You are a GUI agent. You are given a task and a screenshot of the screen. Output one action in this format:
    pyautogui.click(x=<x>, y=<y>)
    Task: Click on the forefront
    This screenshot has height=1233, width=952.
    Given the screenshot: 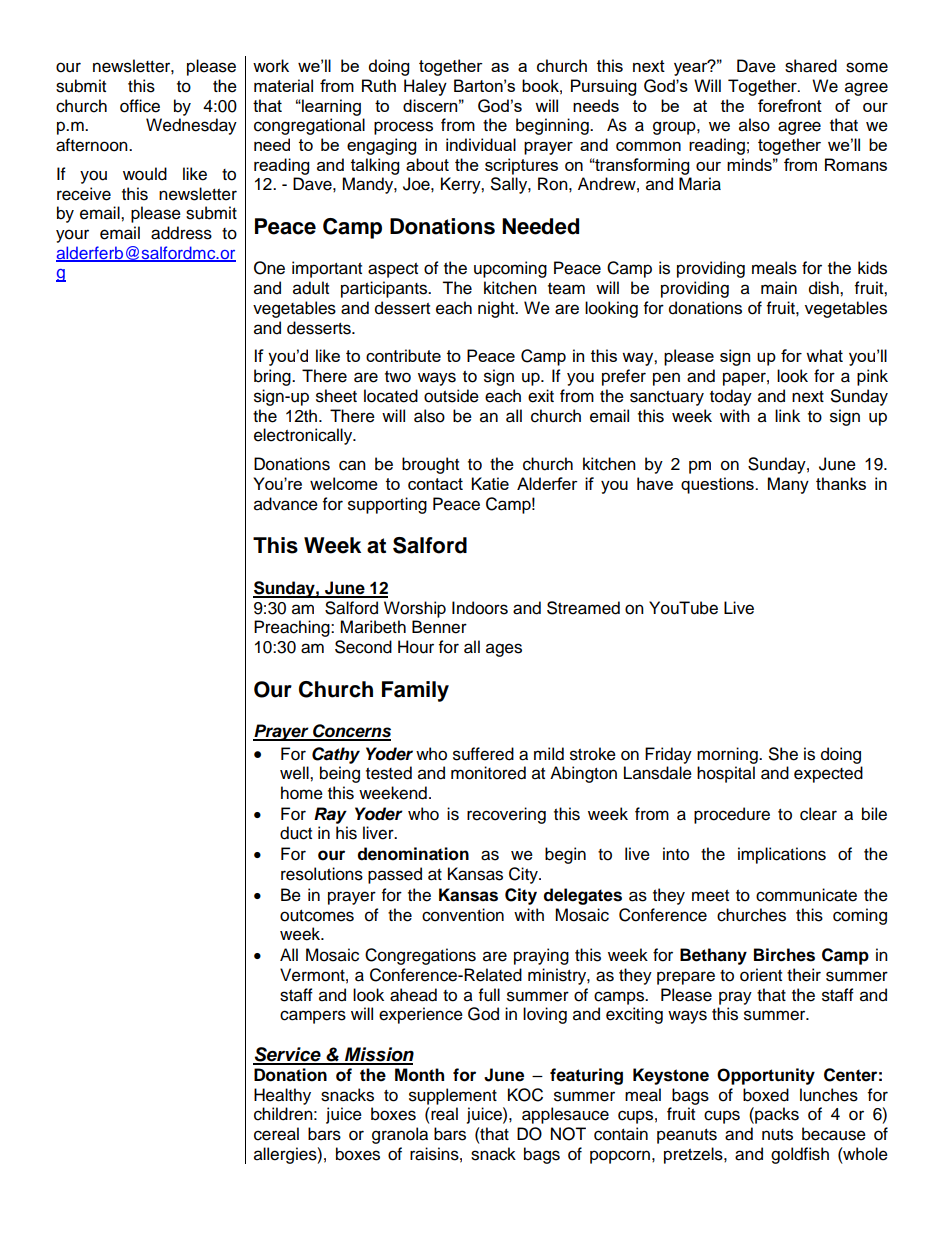 What is the action you would take?
    pyautogui.click(x=790, y=105)
